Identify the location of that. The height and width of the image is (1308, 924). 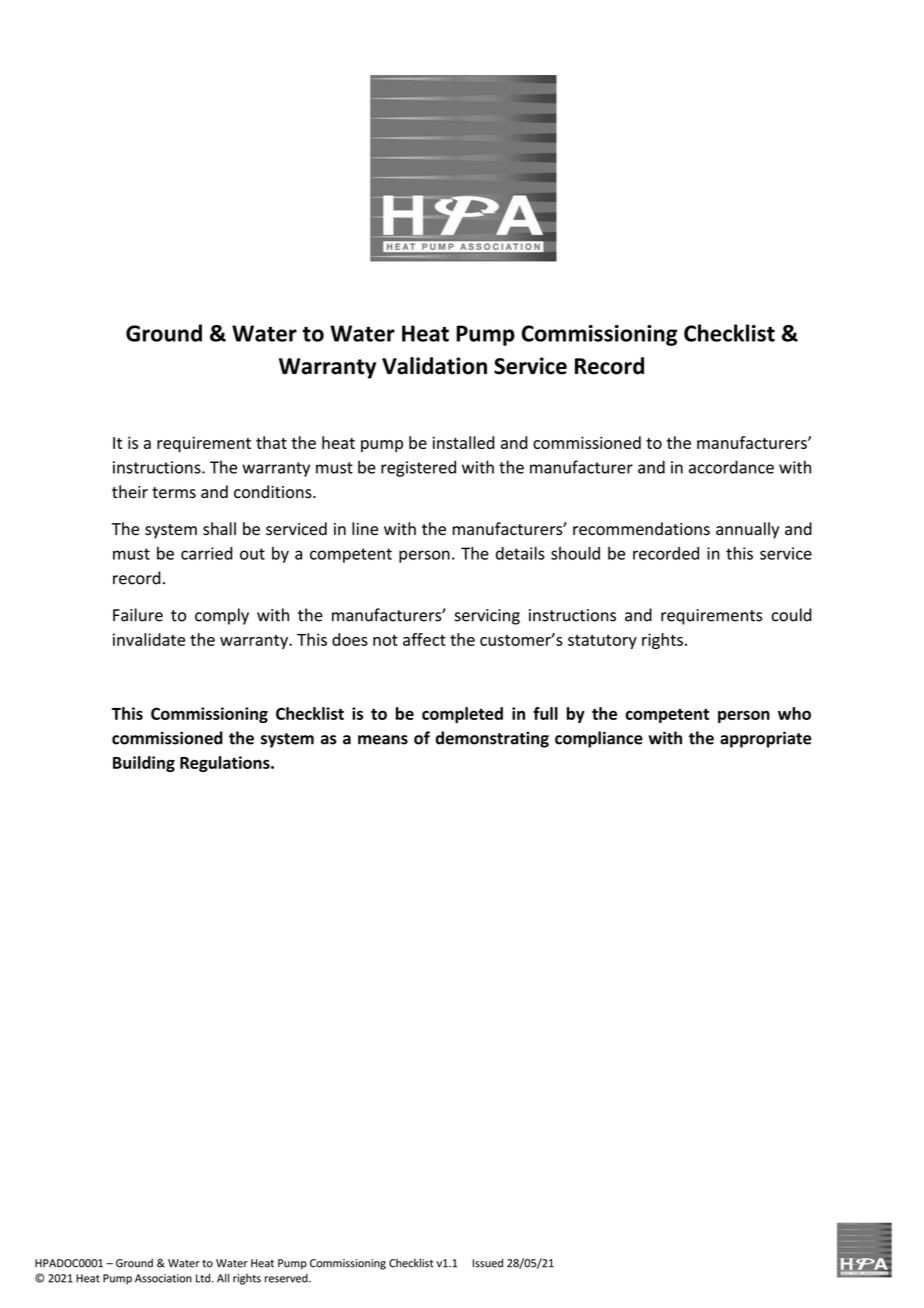
(271, 442).
